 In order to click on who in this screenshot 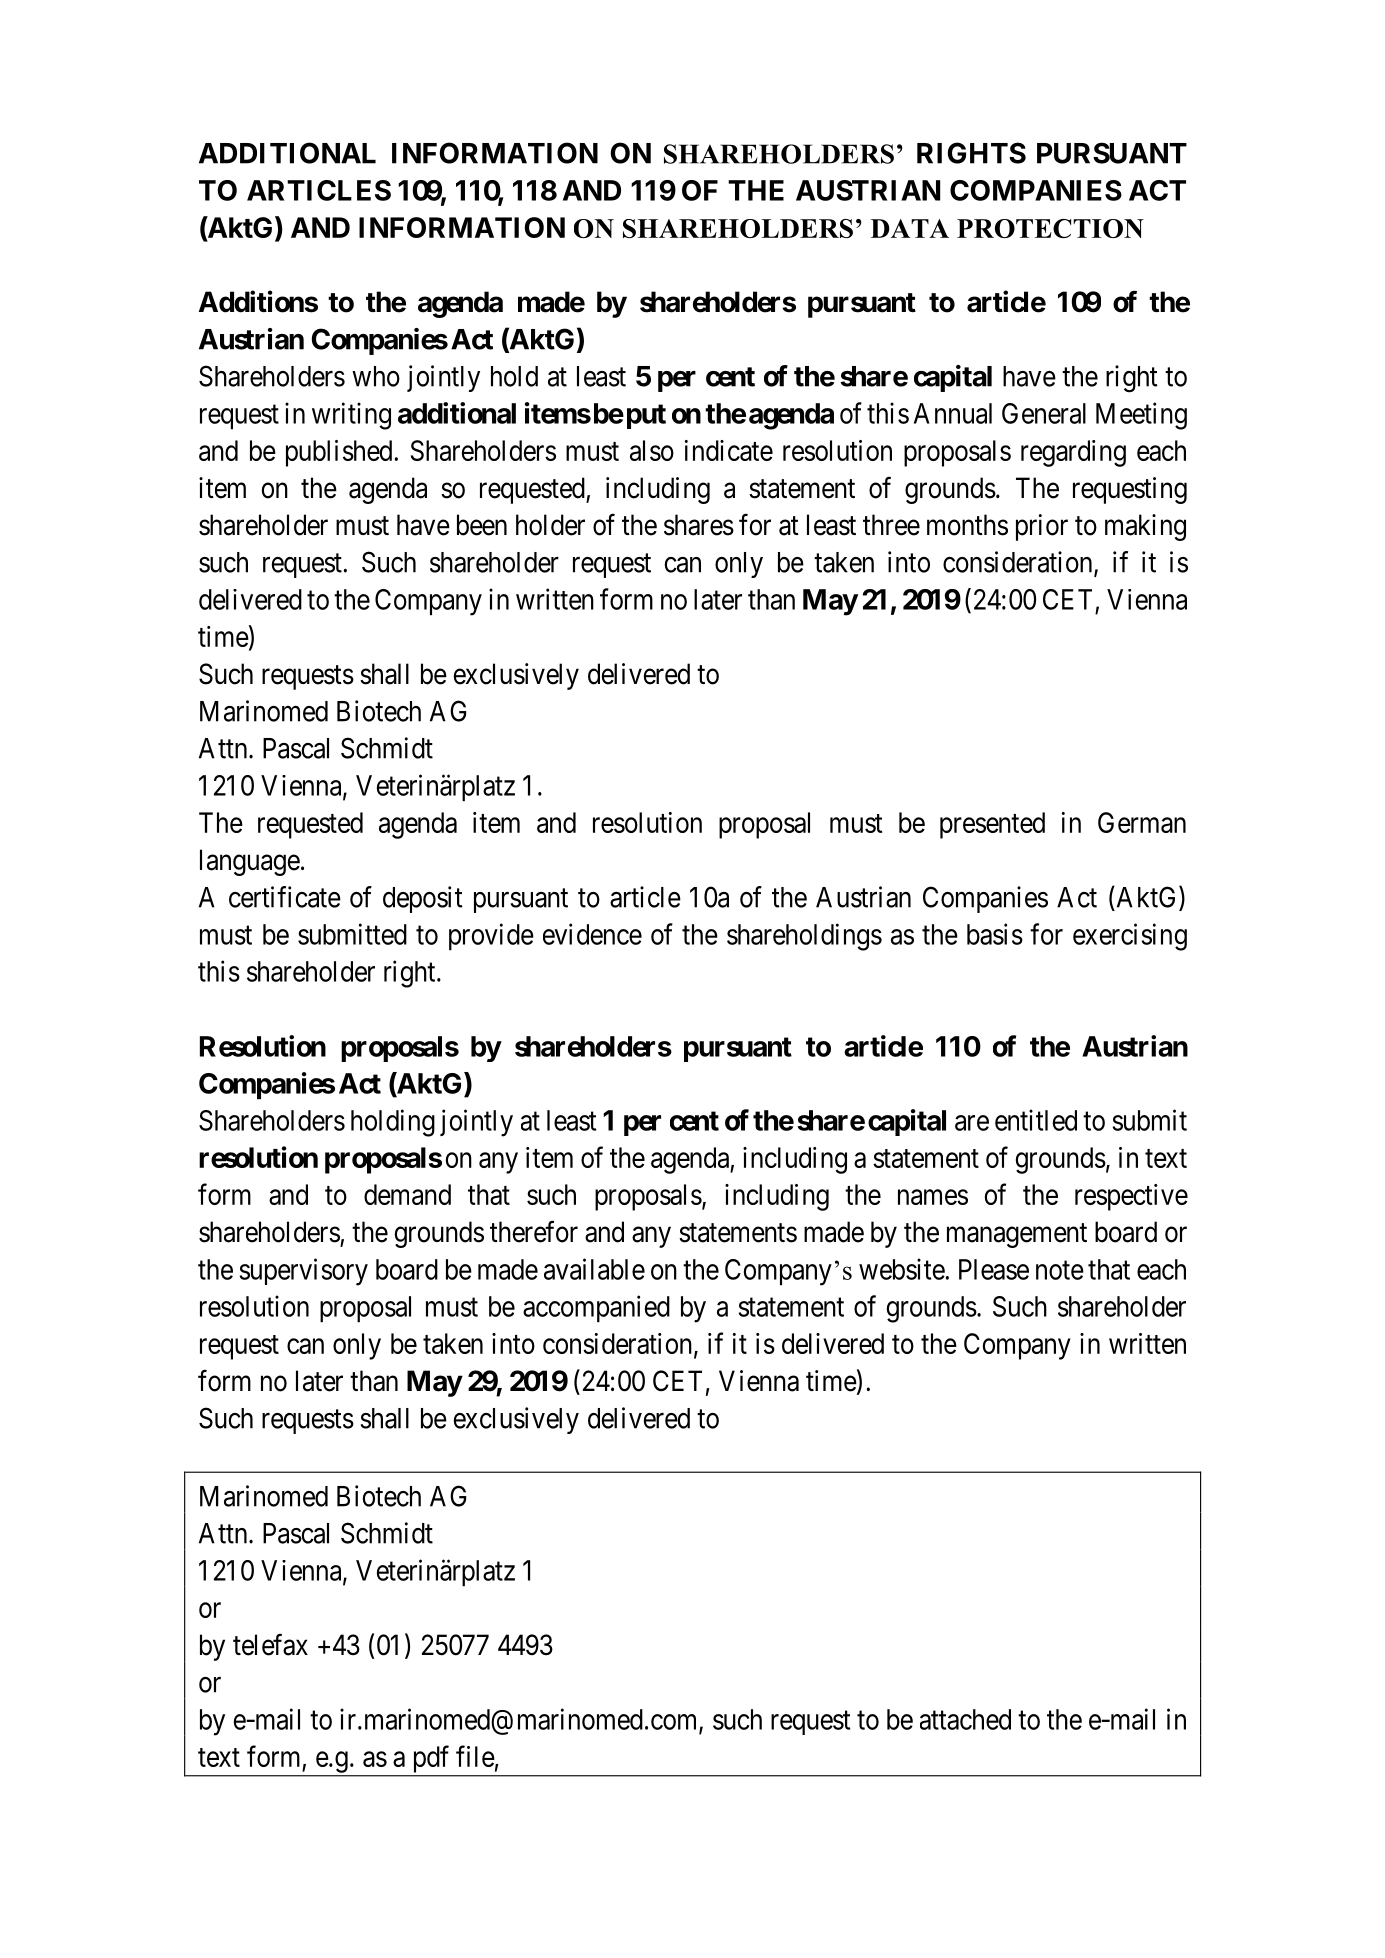, I will do `click(376, 376)`.
